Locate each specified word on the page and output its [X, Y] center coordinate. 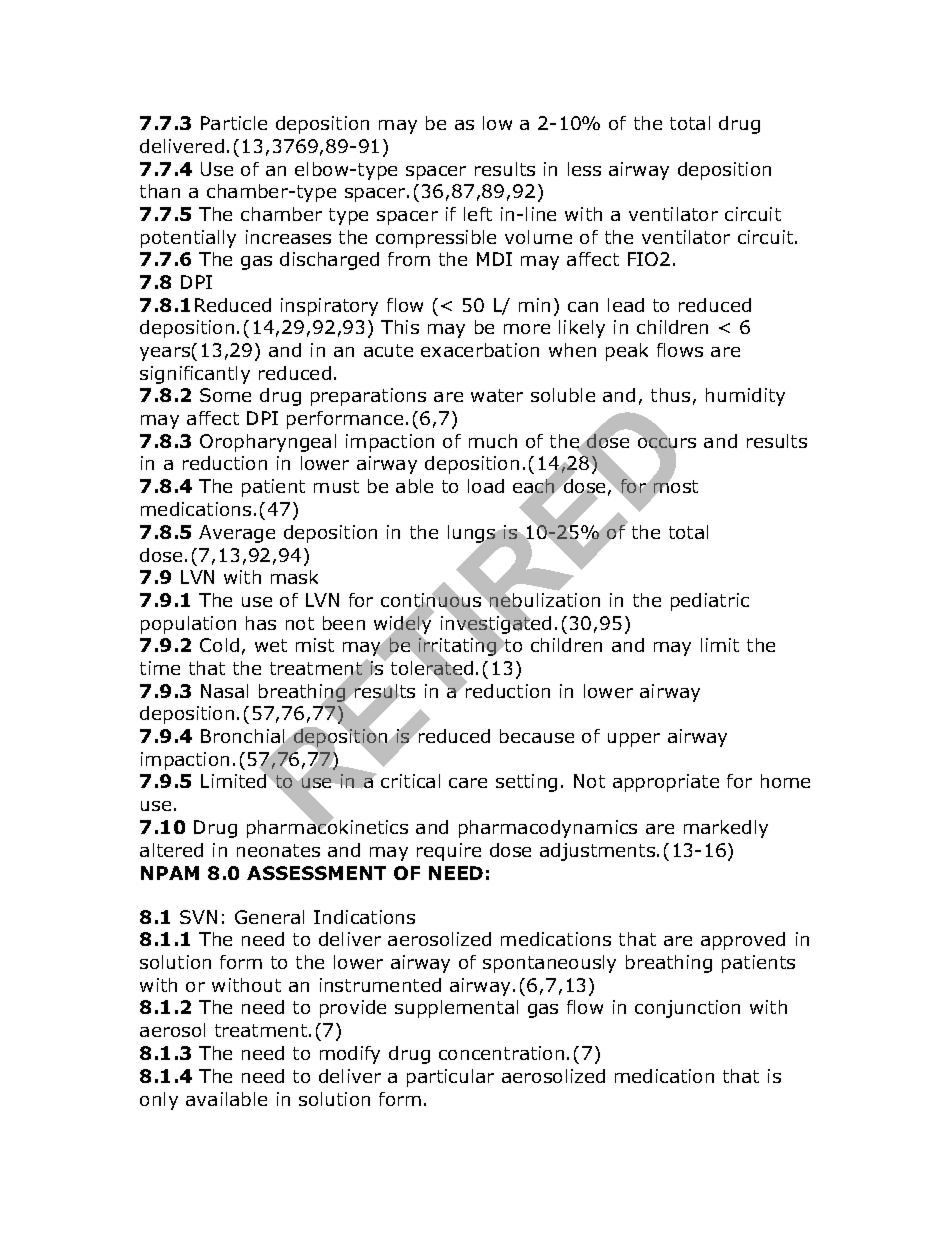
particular [450, 1078]
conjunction [687, 1009]
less [584, 169]
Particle [234, 123]
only [159, 1101]
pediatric [710, 602]
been [344, 623]
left [478, 214]
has [261, 623]
